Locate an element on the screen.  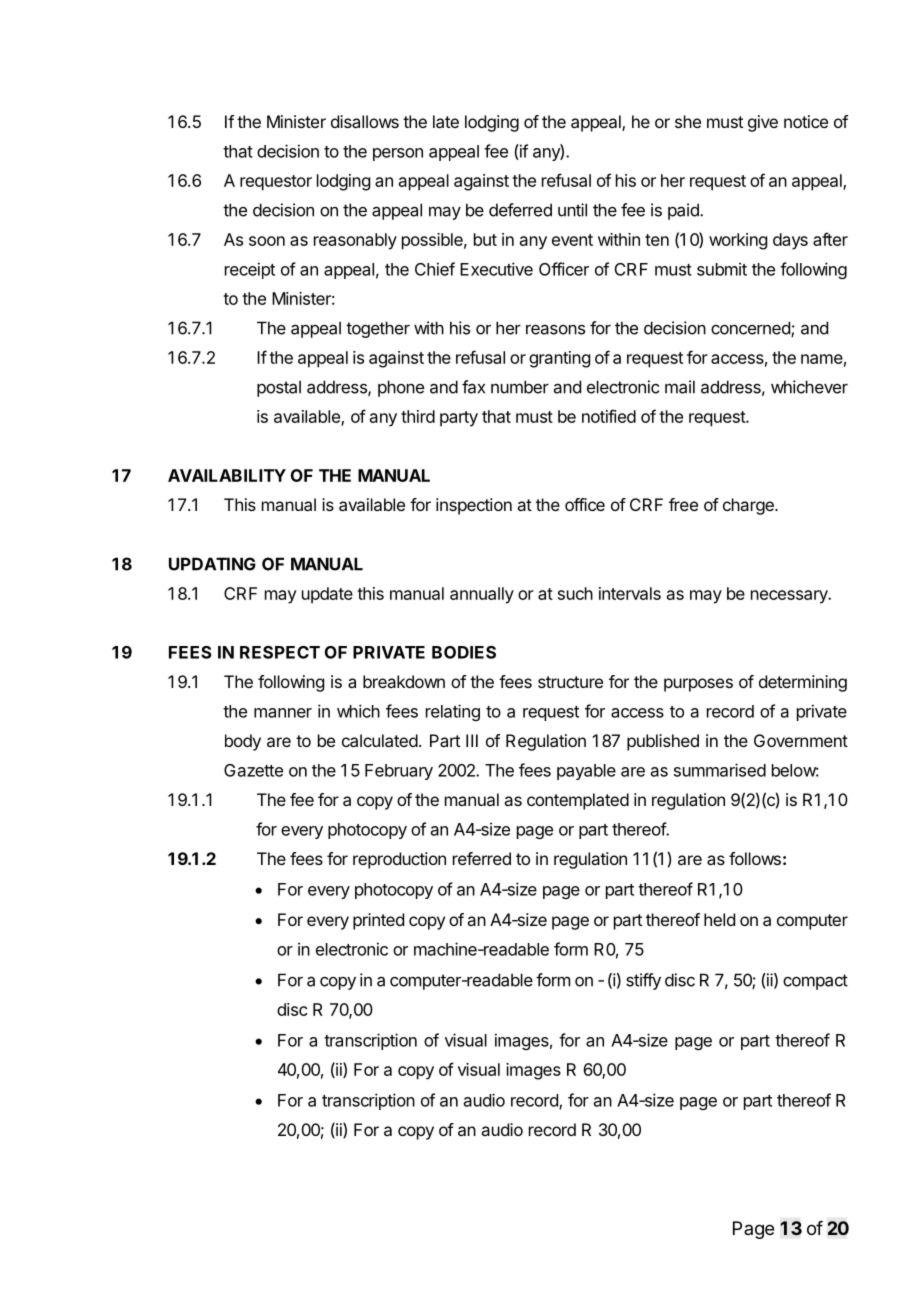
give is located at coordinates (763, 123).
